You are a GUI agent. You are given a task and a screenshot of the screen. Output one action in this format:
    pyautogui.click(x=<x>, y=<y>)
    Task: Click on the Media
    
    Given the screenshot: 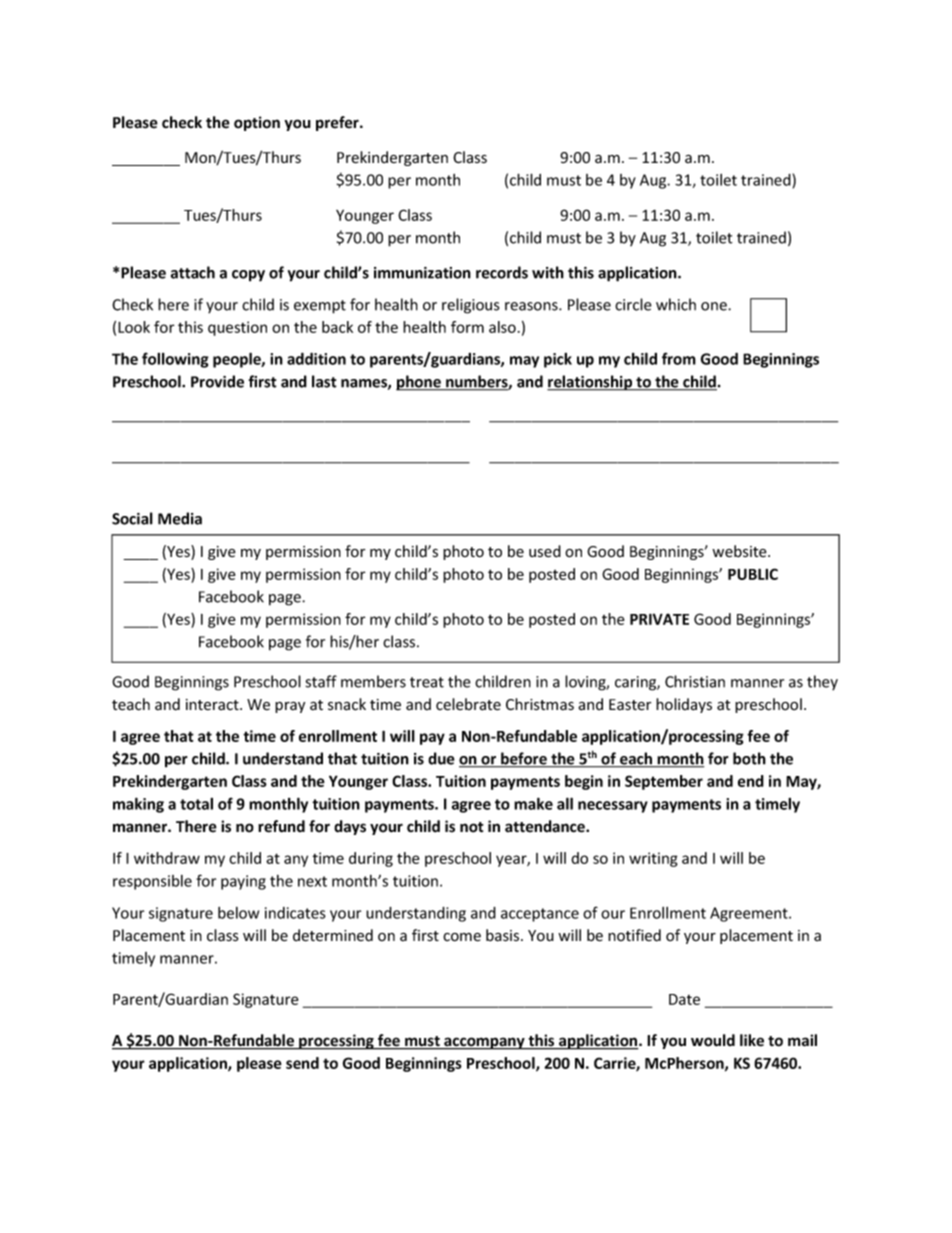 What is the action you would take?
    pyautogui.click(x=180, y=518)
